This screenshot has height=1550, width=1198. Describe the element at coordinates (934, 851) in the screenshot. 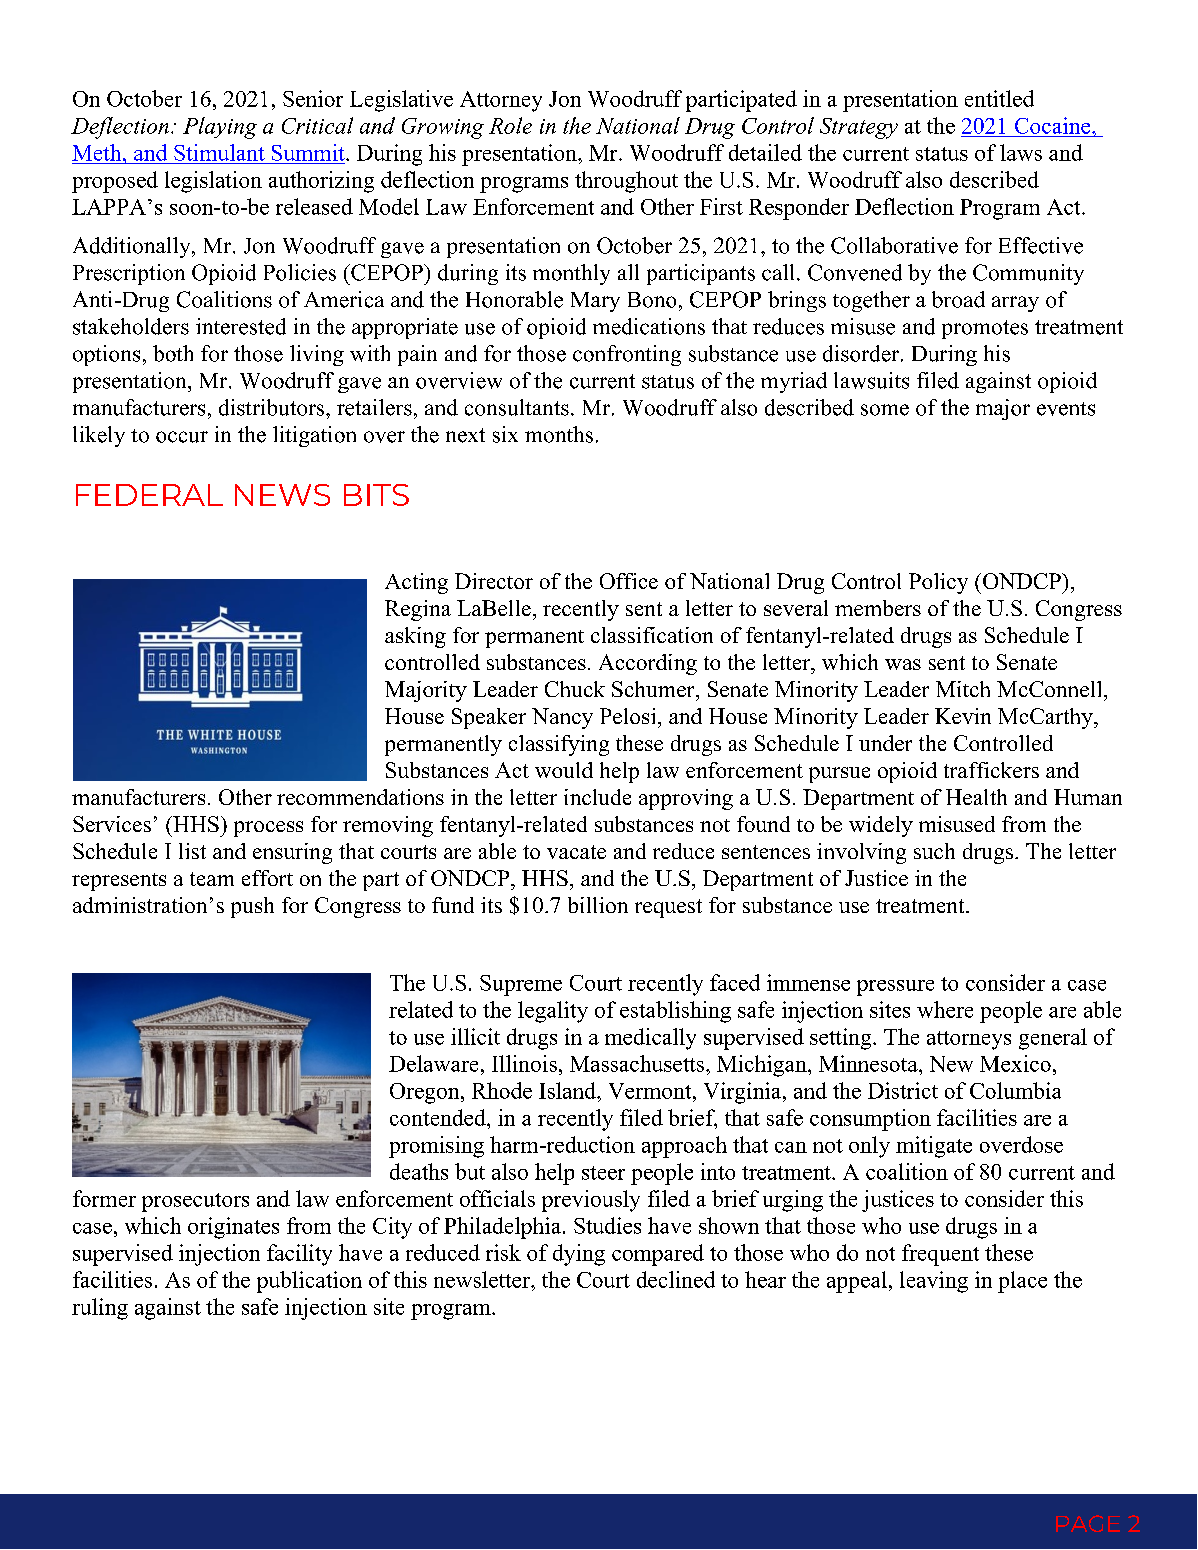

I see `such` at that location.
